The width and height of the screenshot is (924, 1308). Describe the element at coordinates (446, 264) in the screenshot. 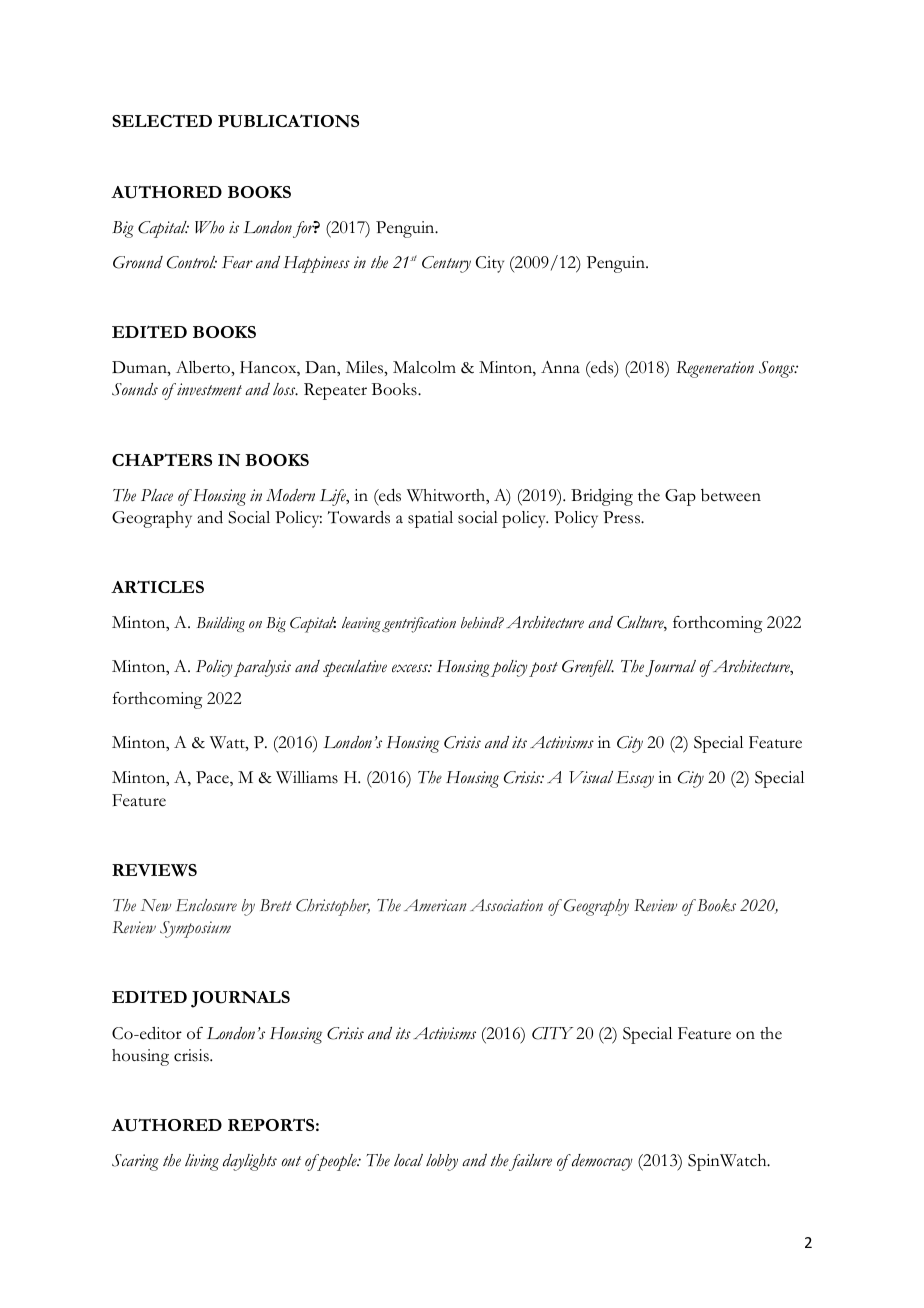

I see `Century` at that location.
